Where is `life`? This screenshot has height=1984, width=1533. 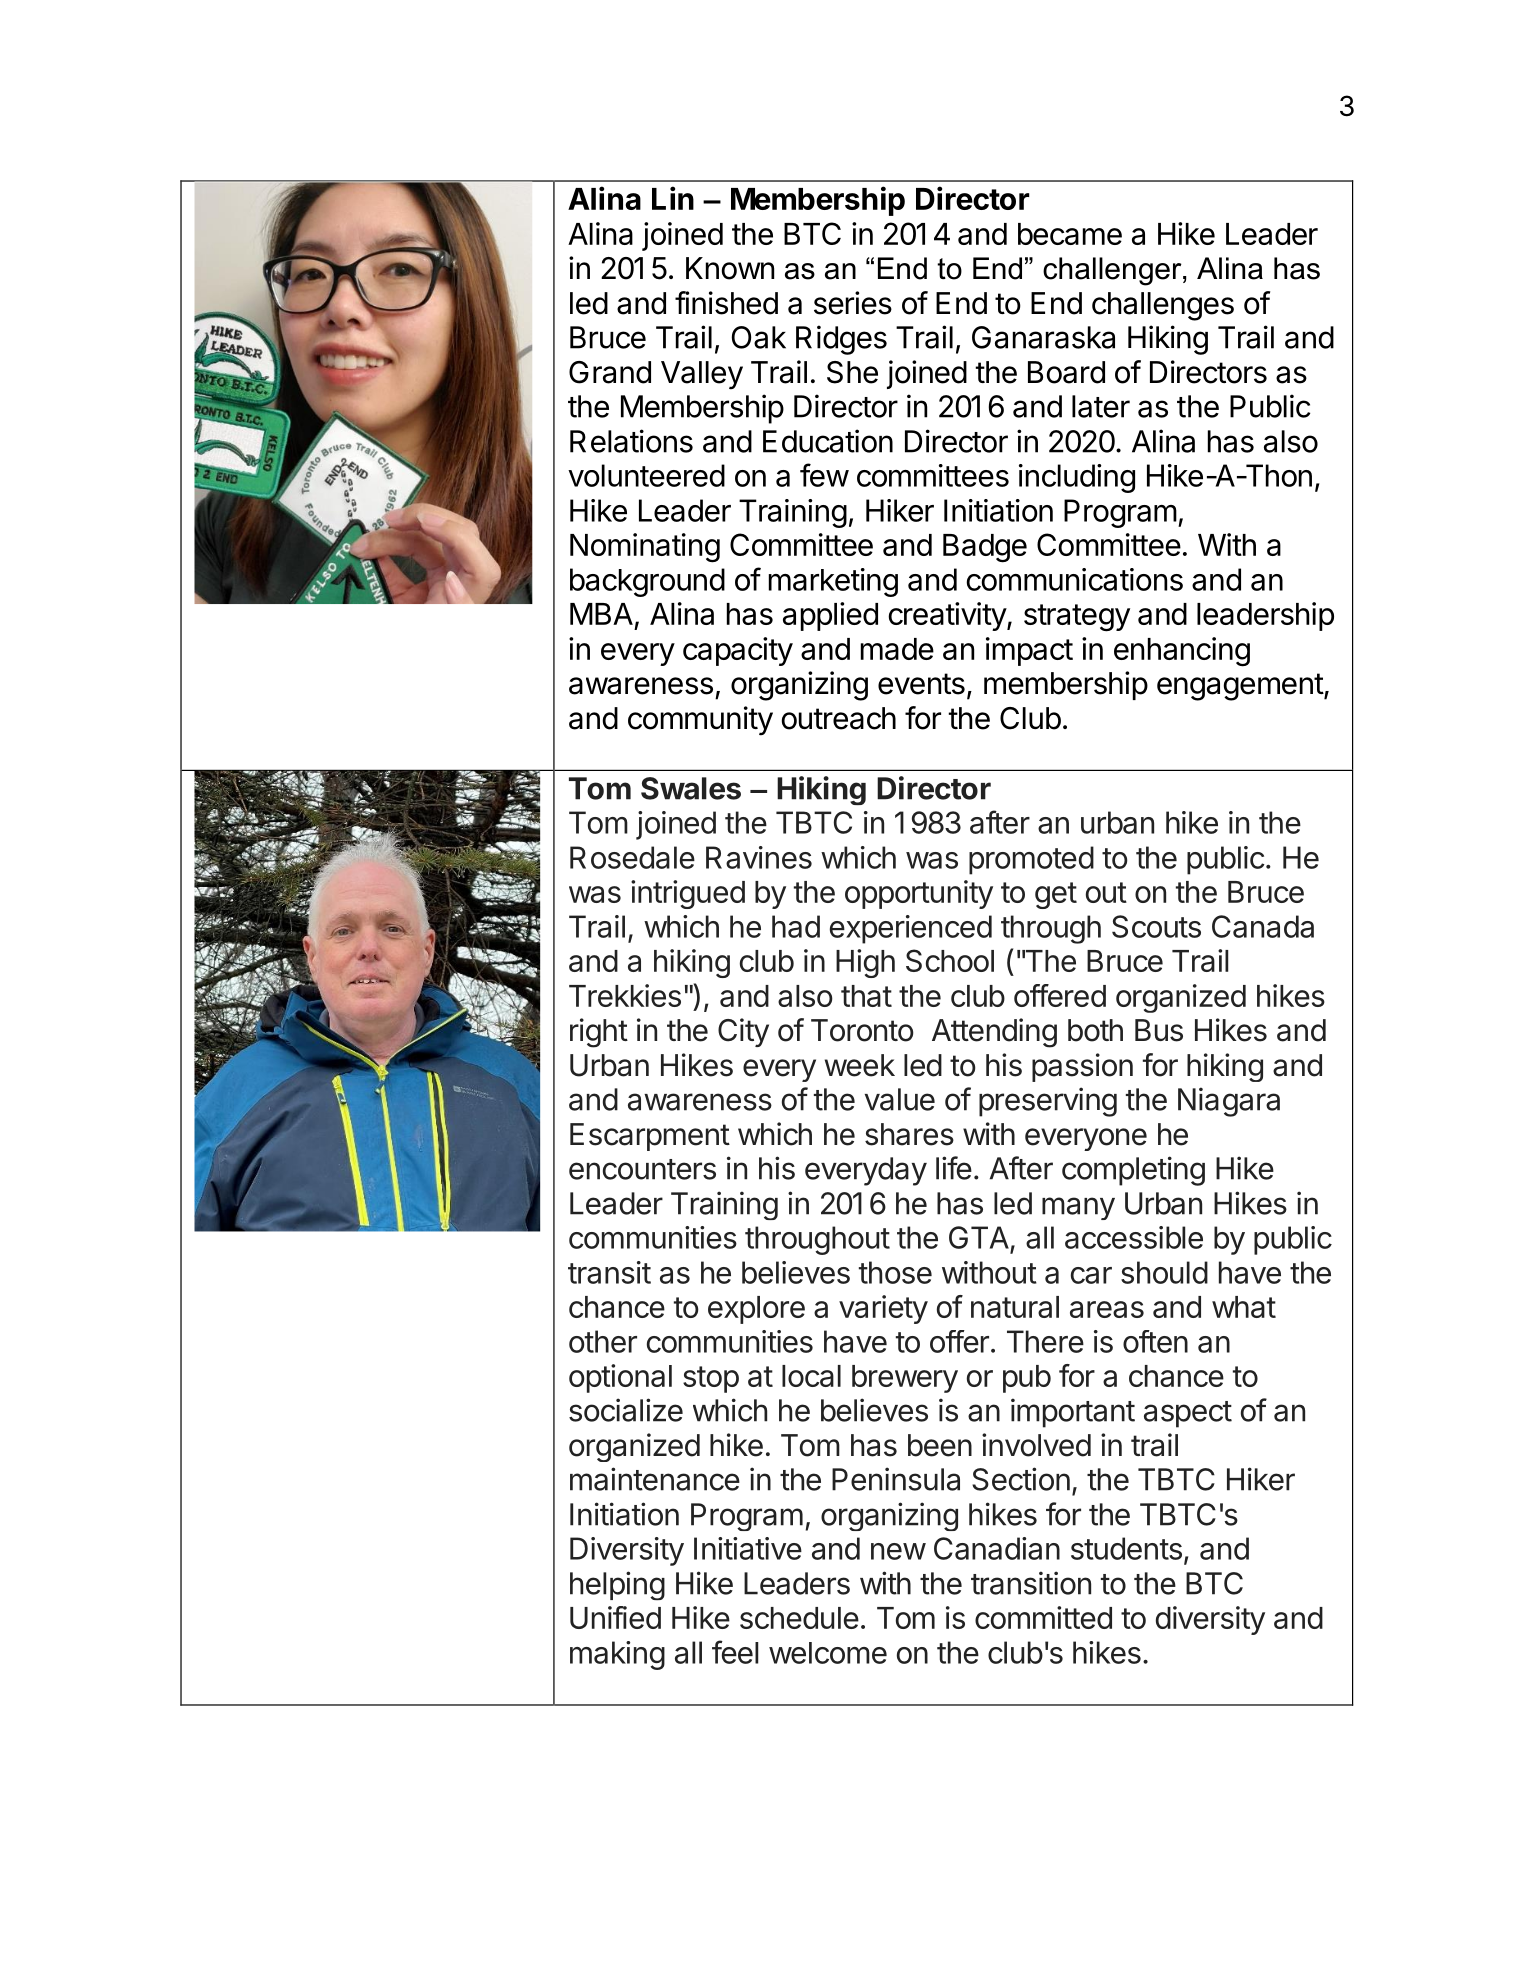
life is located at coordinates (954, 1168).
